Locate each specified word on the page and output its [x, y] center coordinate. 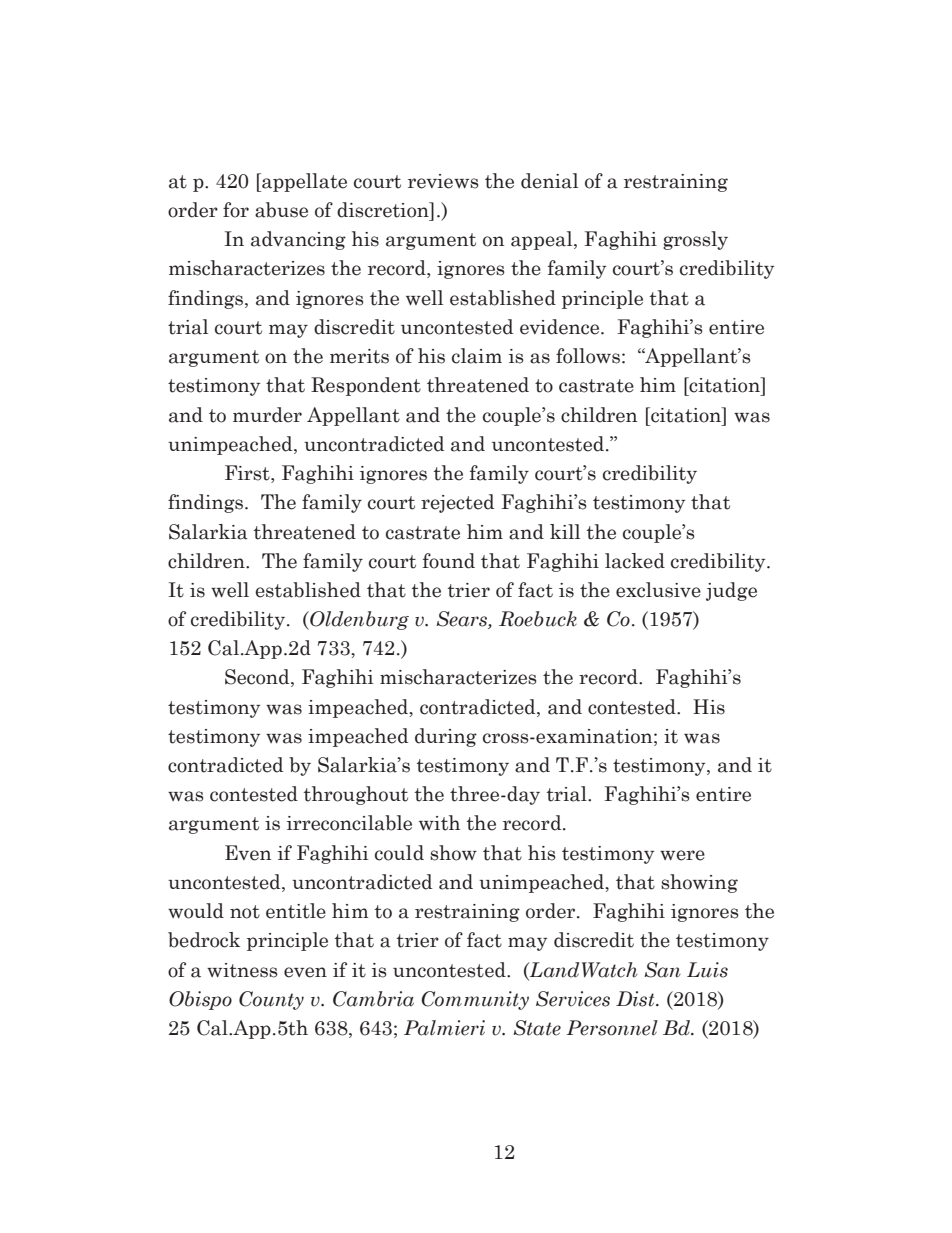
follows [588, 356]
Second [258, 678]
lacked [635, 561]
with [439, 823]
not [245, 912]
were [682, 855]
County [271, 1000]
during [446, 737]
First [248, 474]
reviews [443, 181]
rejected [457, 503]
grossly [695, 240]
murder [267, 415]
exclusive [658, 590]
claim [477, 356]
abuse [281, 210]
